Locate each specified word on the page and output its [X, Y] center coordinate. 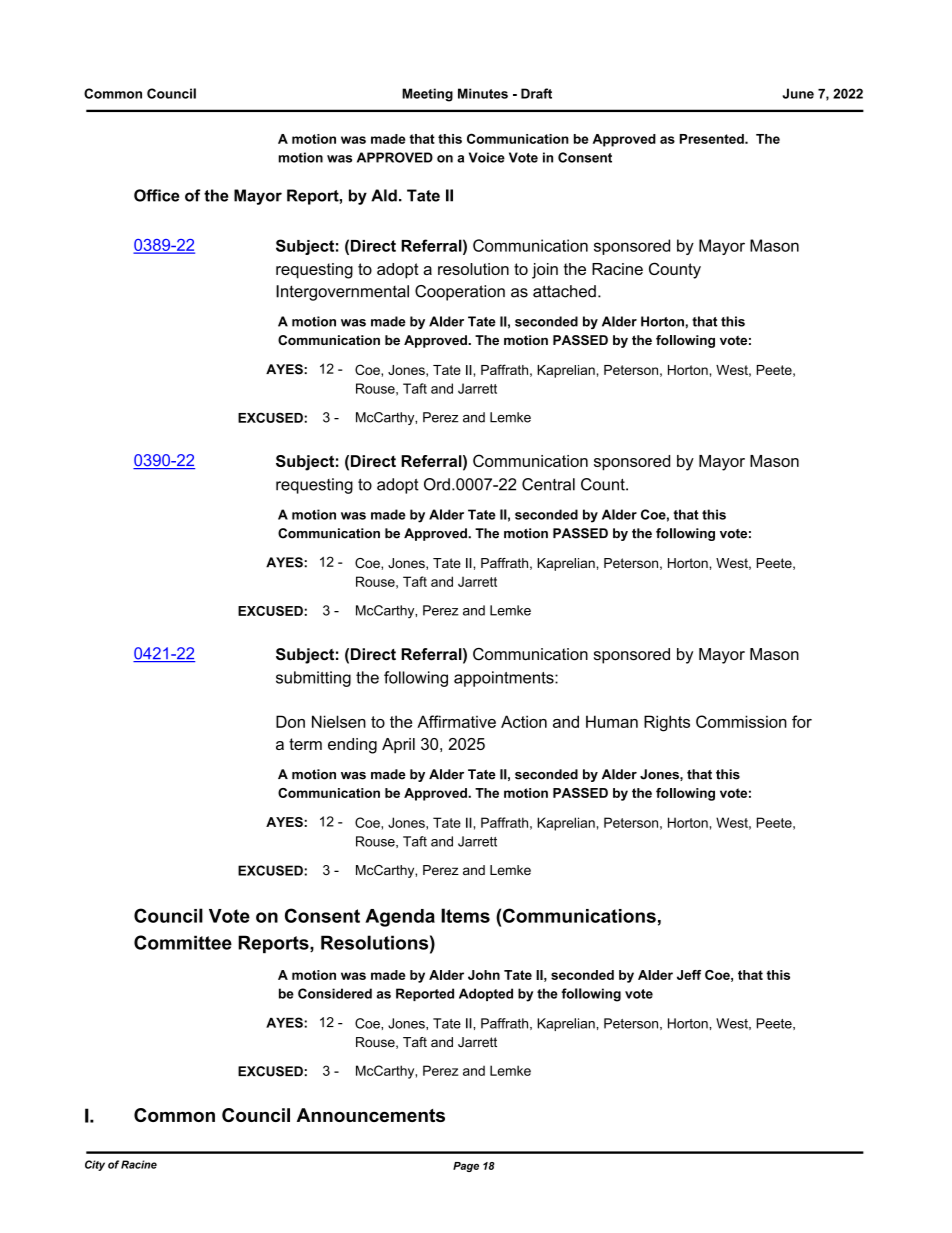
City [95, 1165]
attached [564, 291]
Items [465, 915]
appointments [505, 679]
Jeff [689, 975]
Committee [183, 942]
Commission [741, 721]
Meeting [427, 95]
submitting [313, 679]
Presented [713, 139]
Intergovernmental [342, 293]
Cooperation [460, 293]
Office [157, 195]
